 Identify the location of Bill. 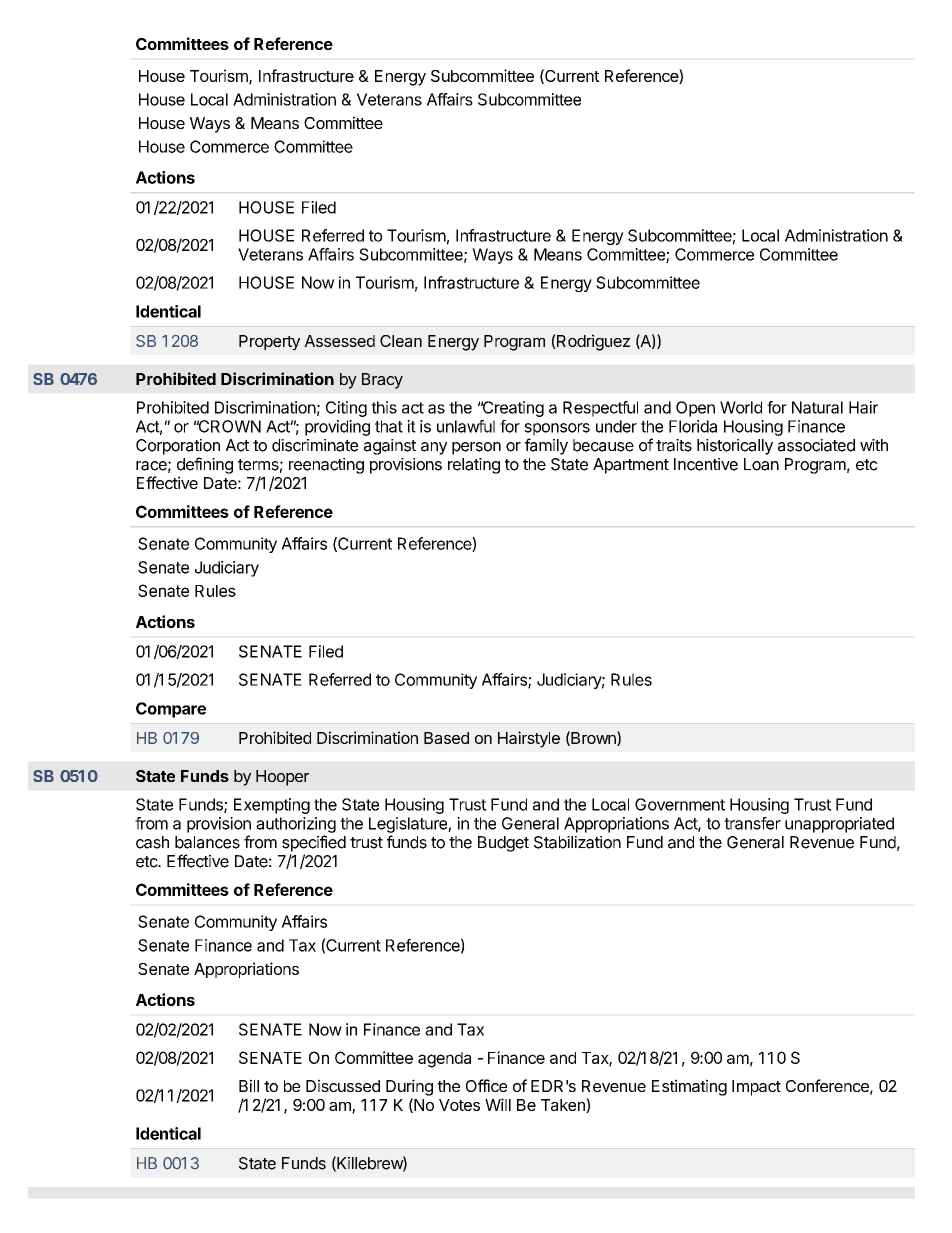
(249, 1085).
